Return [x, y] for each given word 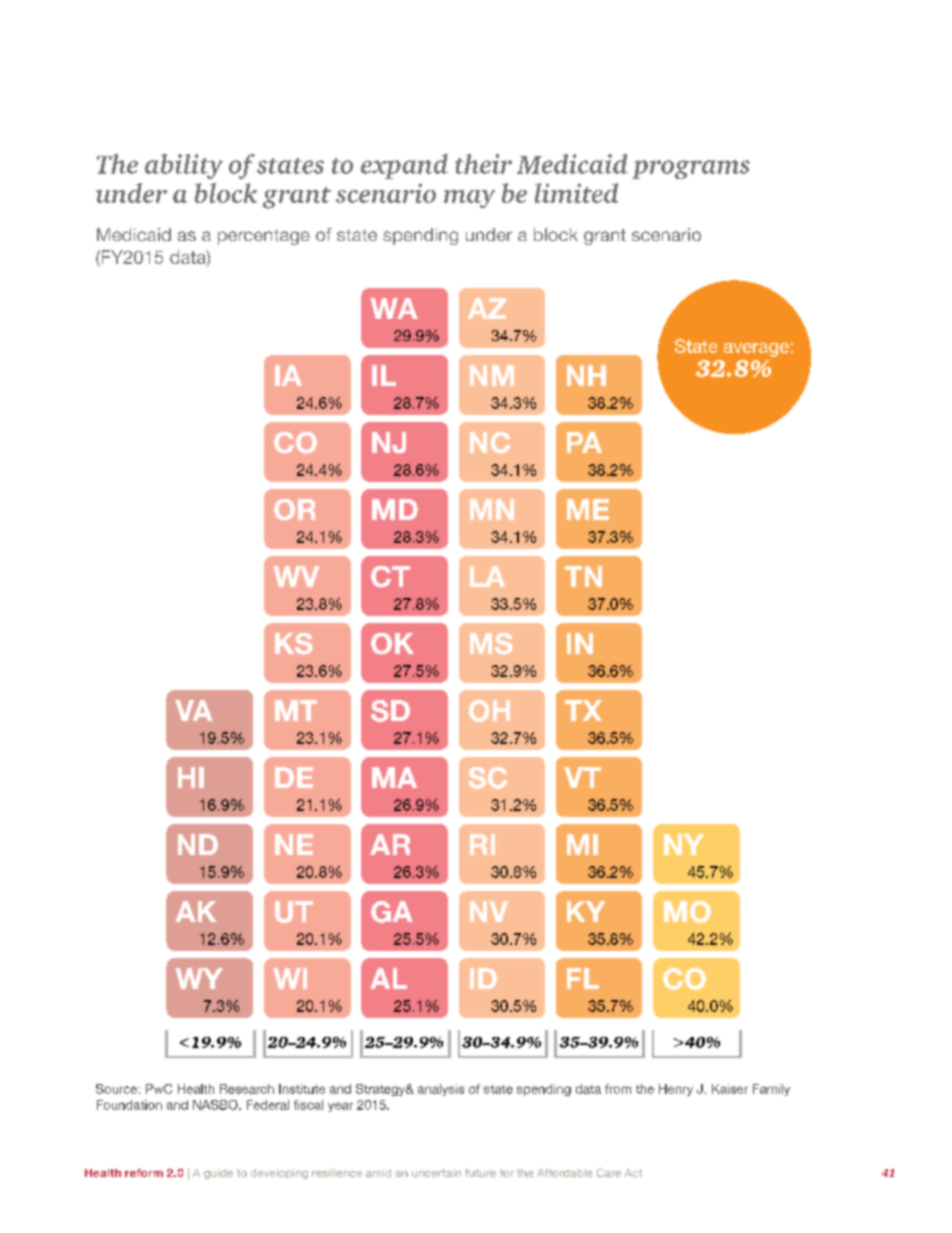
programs [691, 169]
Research [247, 1089]
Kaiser [730, 1089]
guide [218, 1174]
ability [184, 166]
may [469, 199]
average [756, 350]
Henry [676, 1090]
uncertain [436, 1173]
